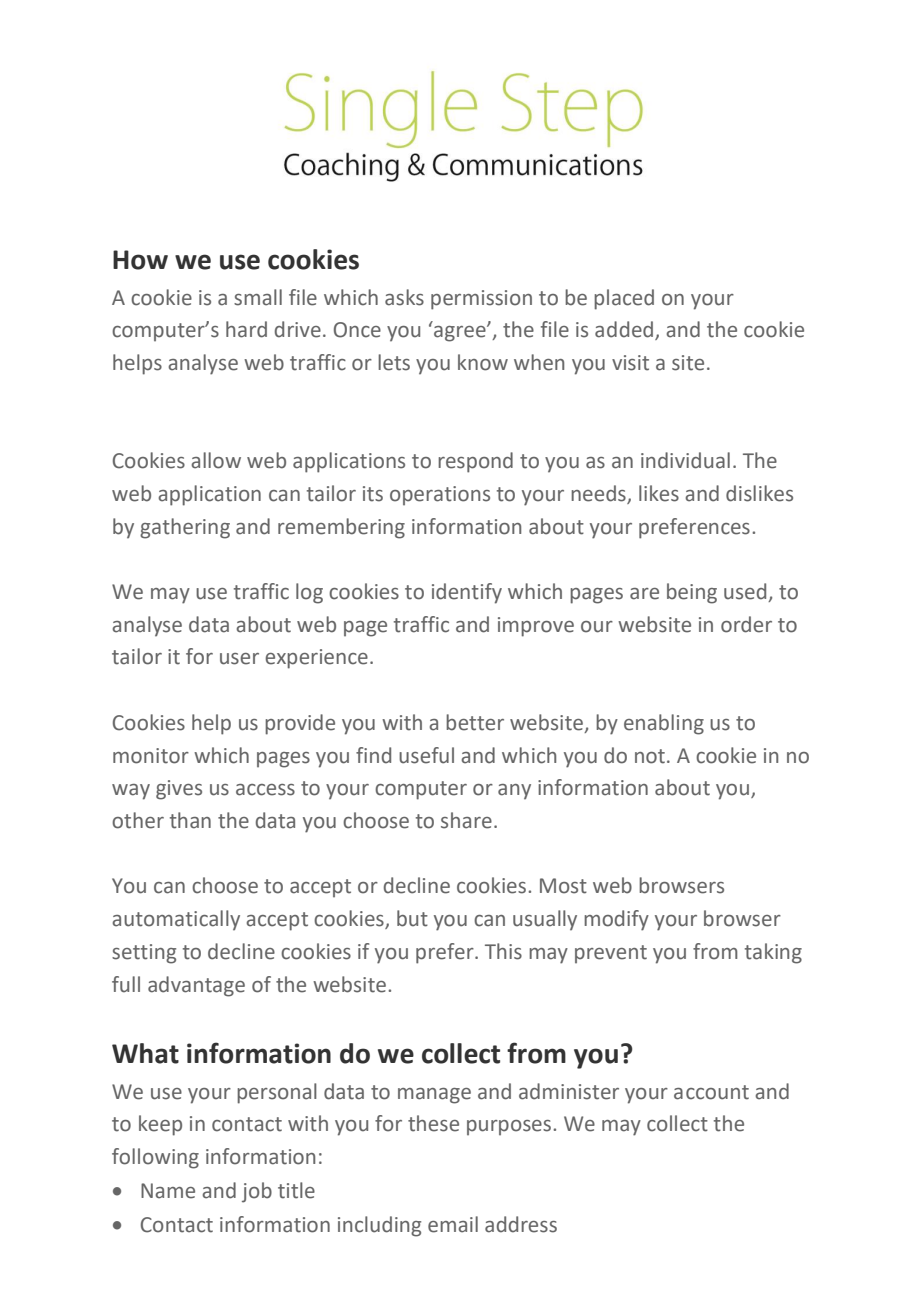  What do you see at coordinates (685, 460) in the document?
I see `individual` at bounding box center [685, 460].
